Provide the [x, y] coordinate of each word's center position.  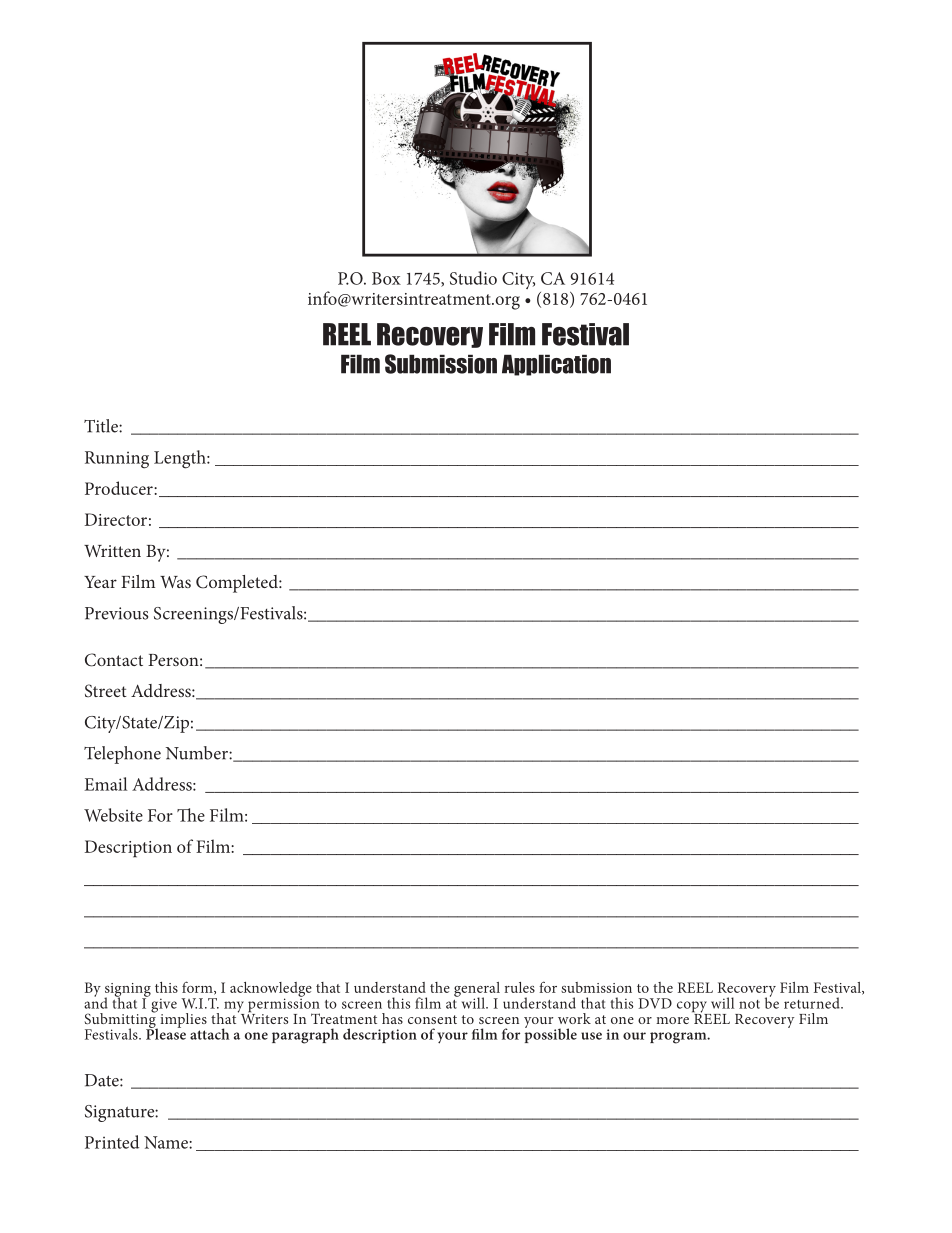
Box [386, 278]
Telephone [122, 755]
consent [432, 1019]
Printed [112, 1142]
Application [556, 365]
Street [106, 690]
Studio [473, 278]
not [749, 1004]
